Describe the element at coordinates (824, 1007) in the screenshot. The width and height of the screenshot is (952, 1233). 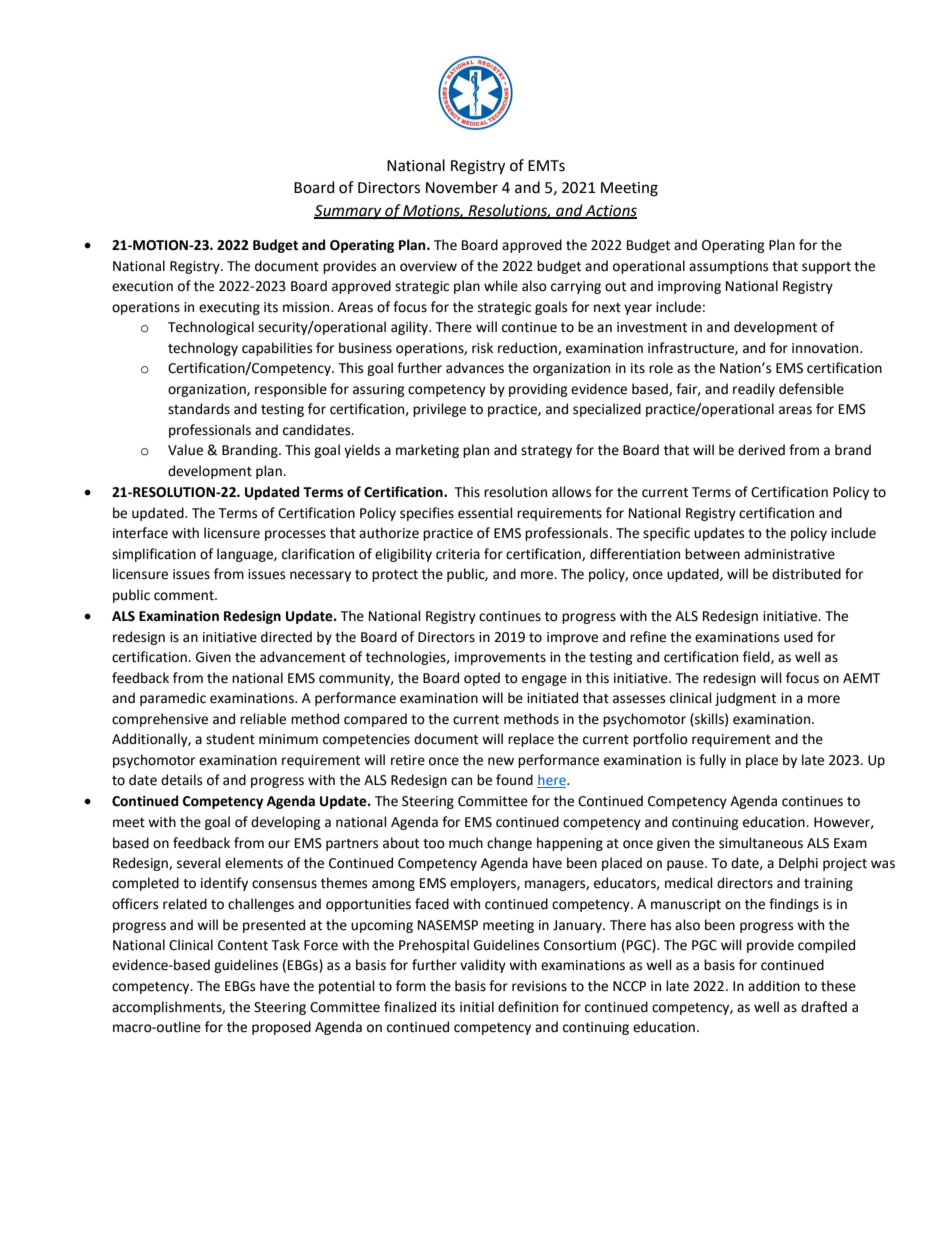
I see `drafted` at that location.
